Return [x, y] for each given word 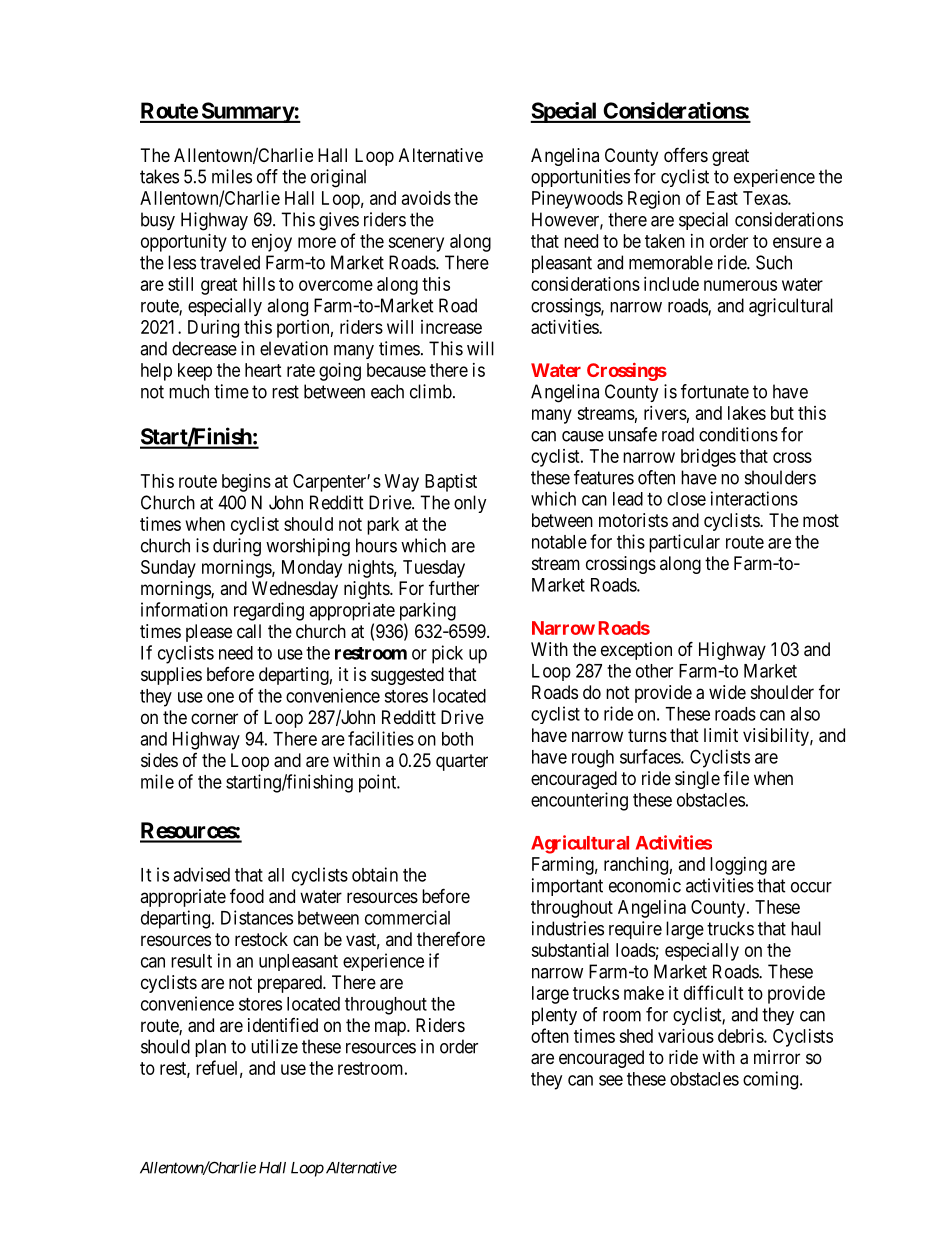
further [454, 587]
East [722, 198]
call [249, 631]
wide [727, 692]
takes [159, 176]
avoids [426, 198]
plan [210, 1048]
